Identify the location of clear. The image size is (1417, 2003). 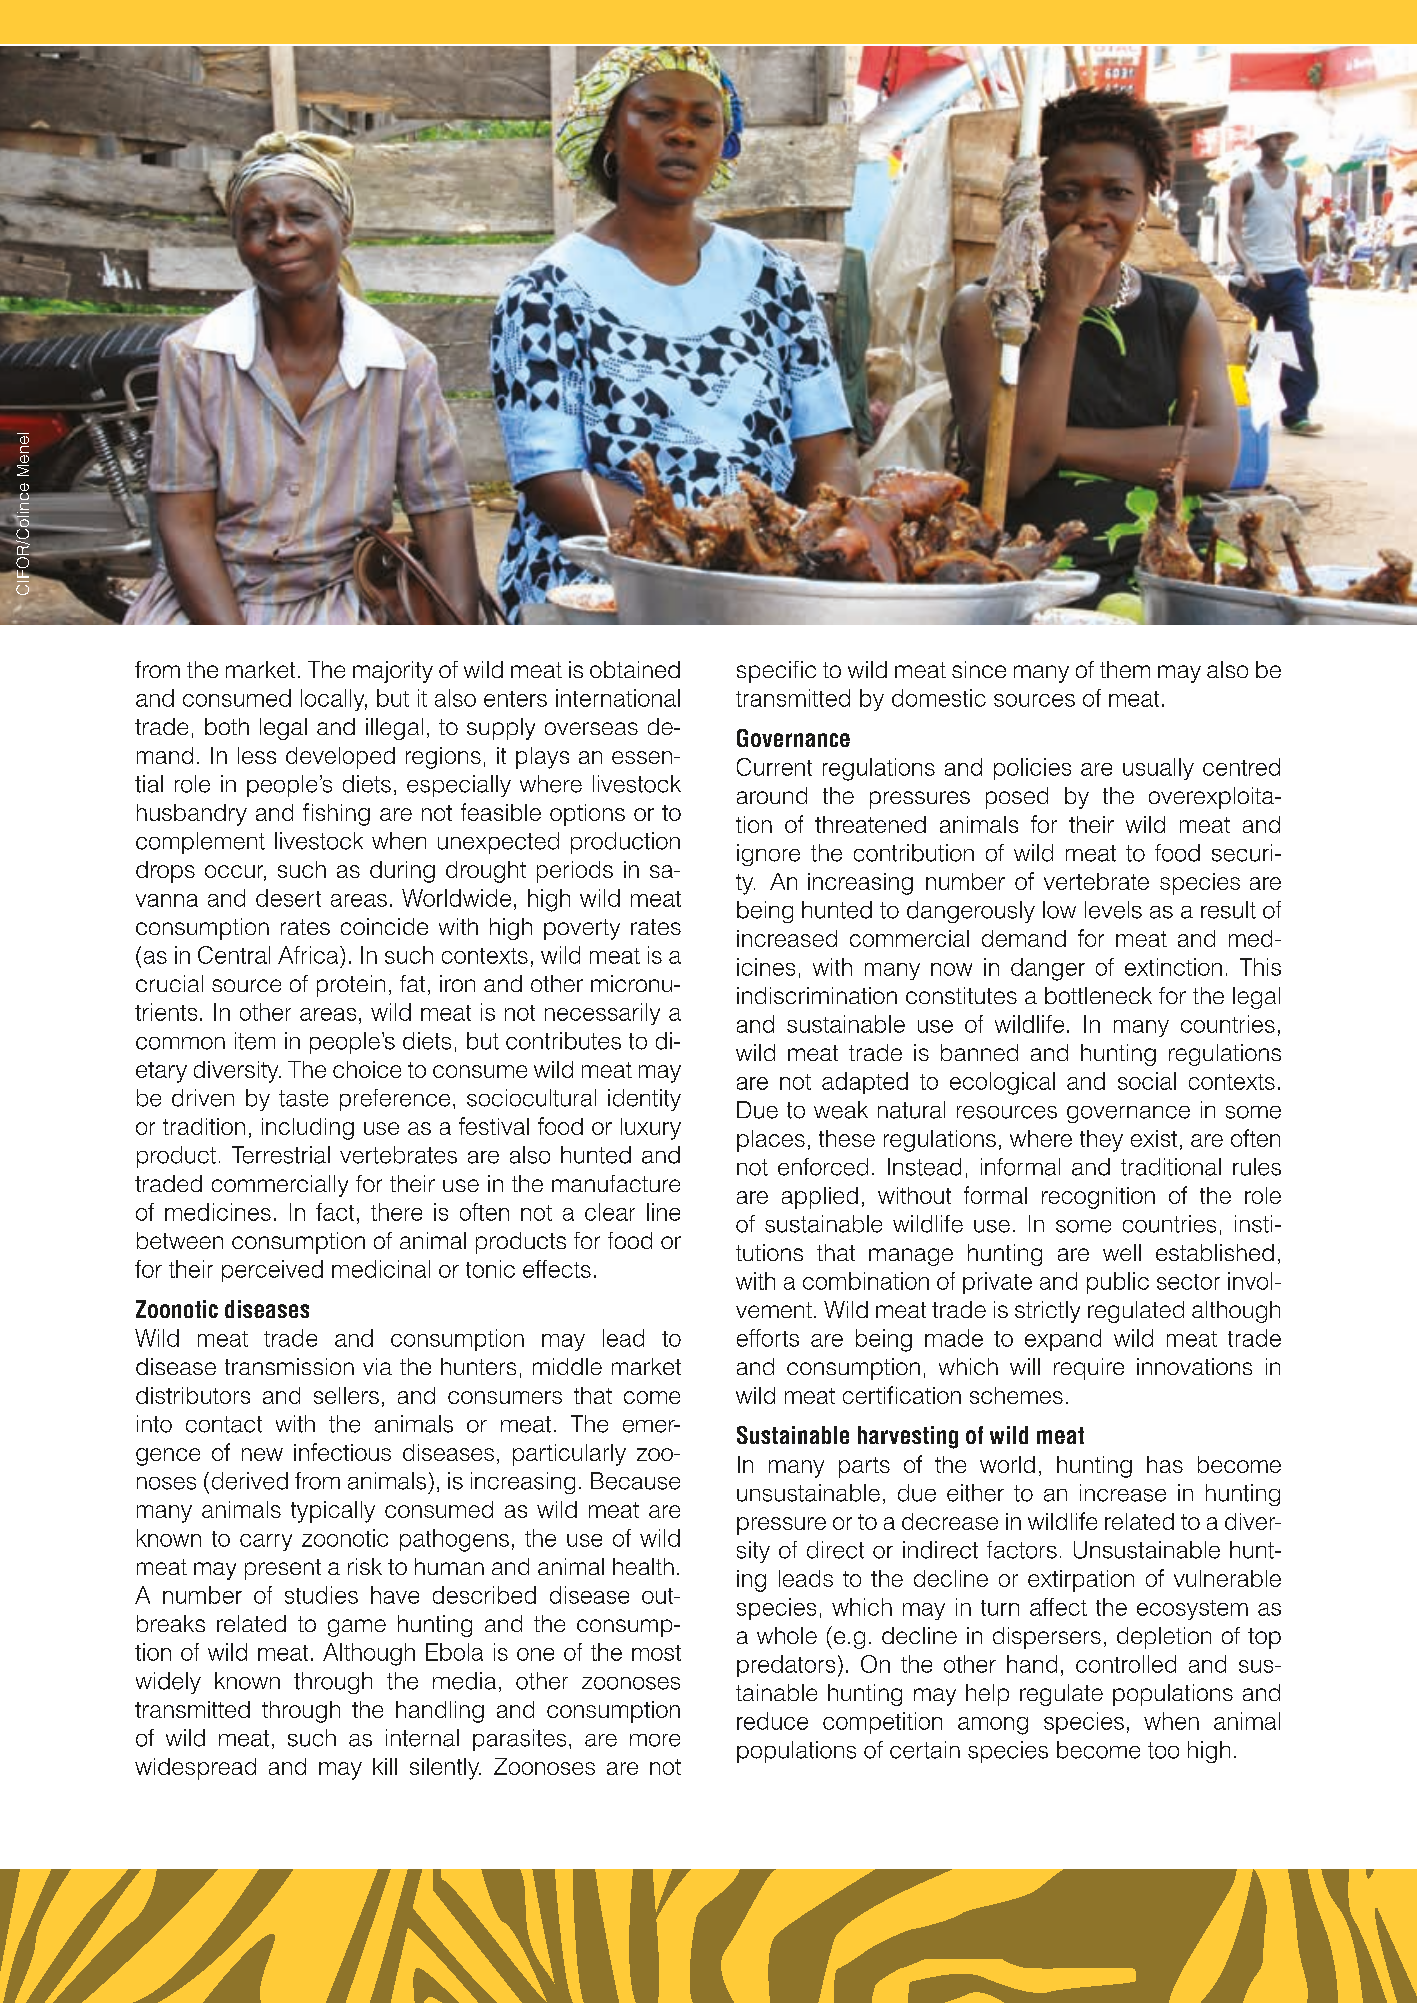
(610, 1212).
